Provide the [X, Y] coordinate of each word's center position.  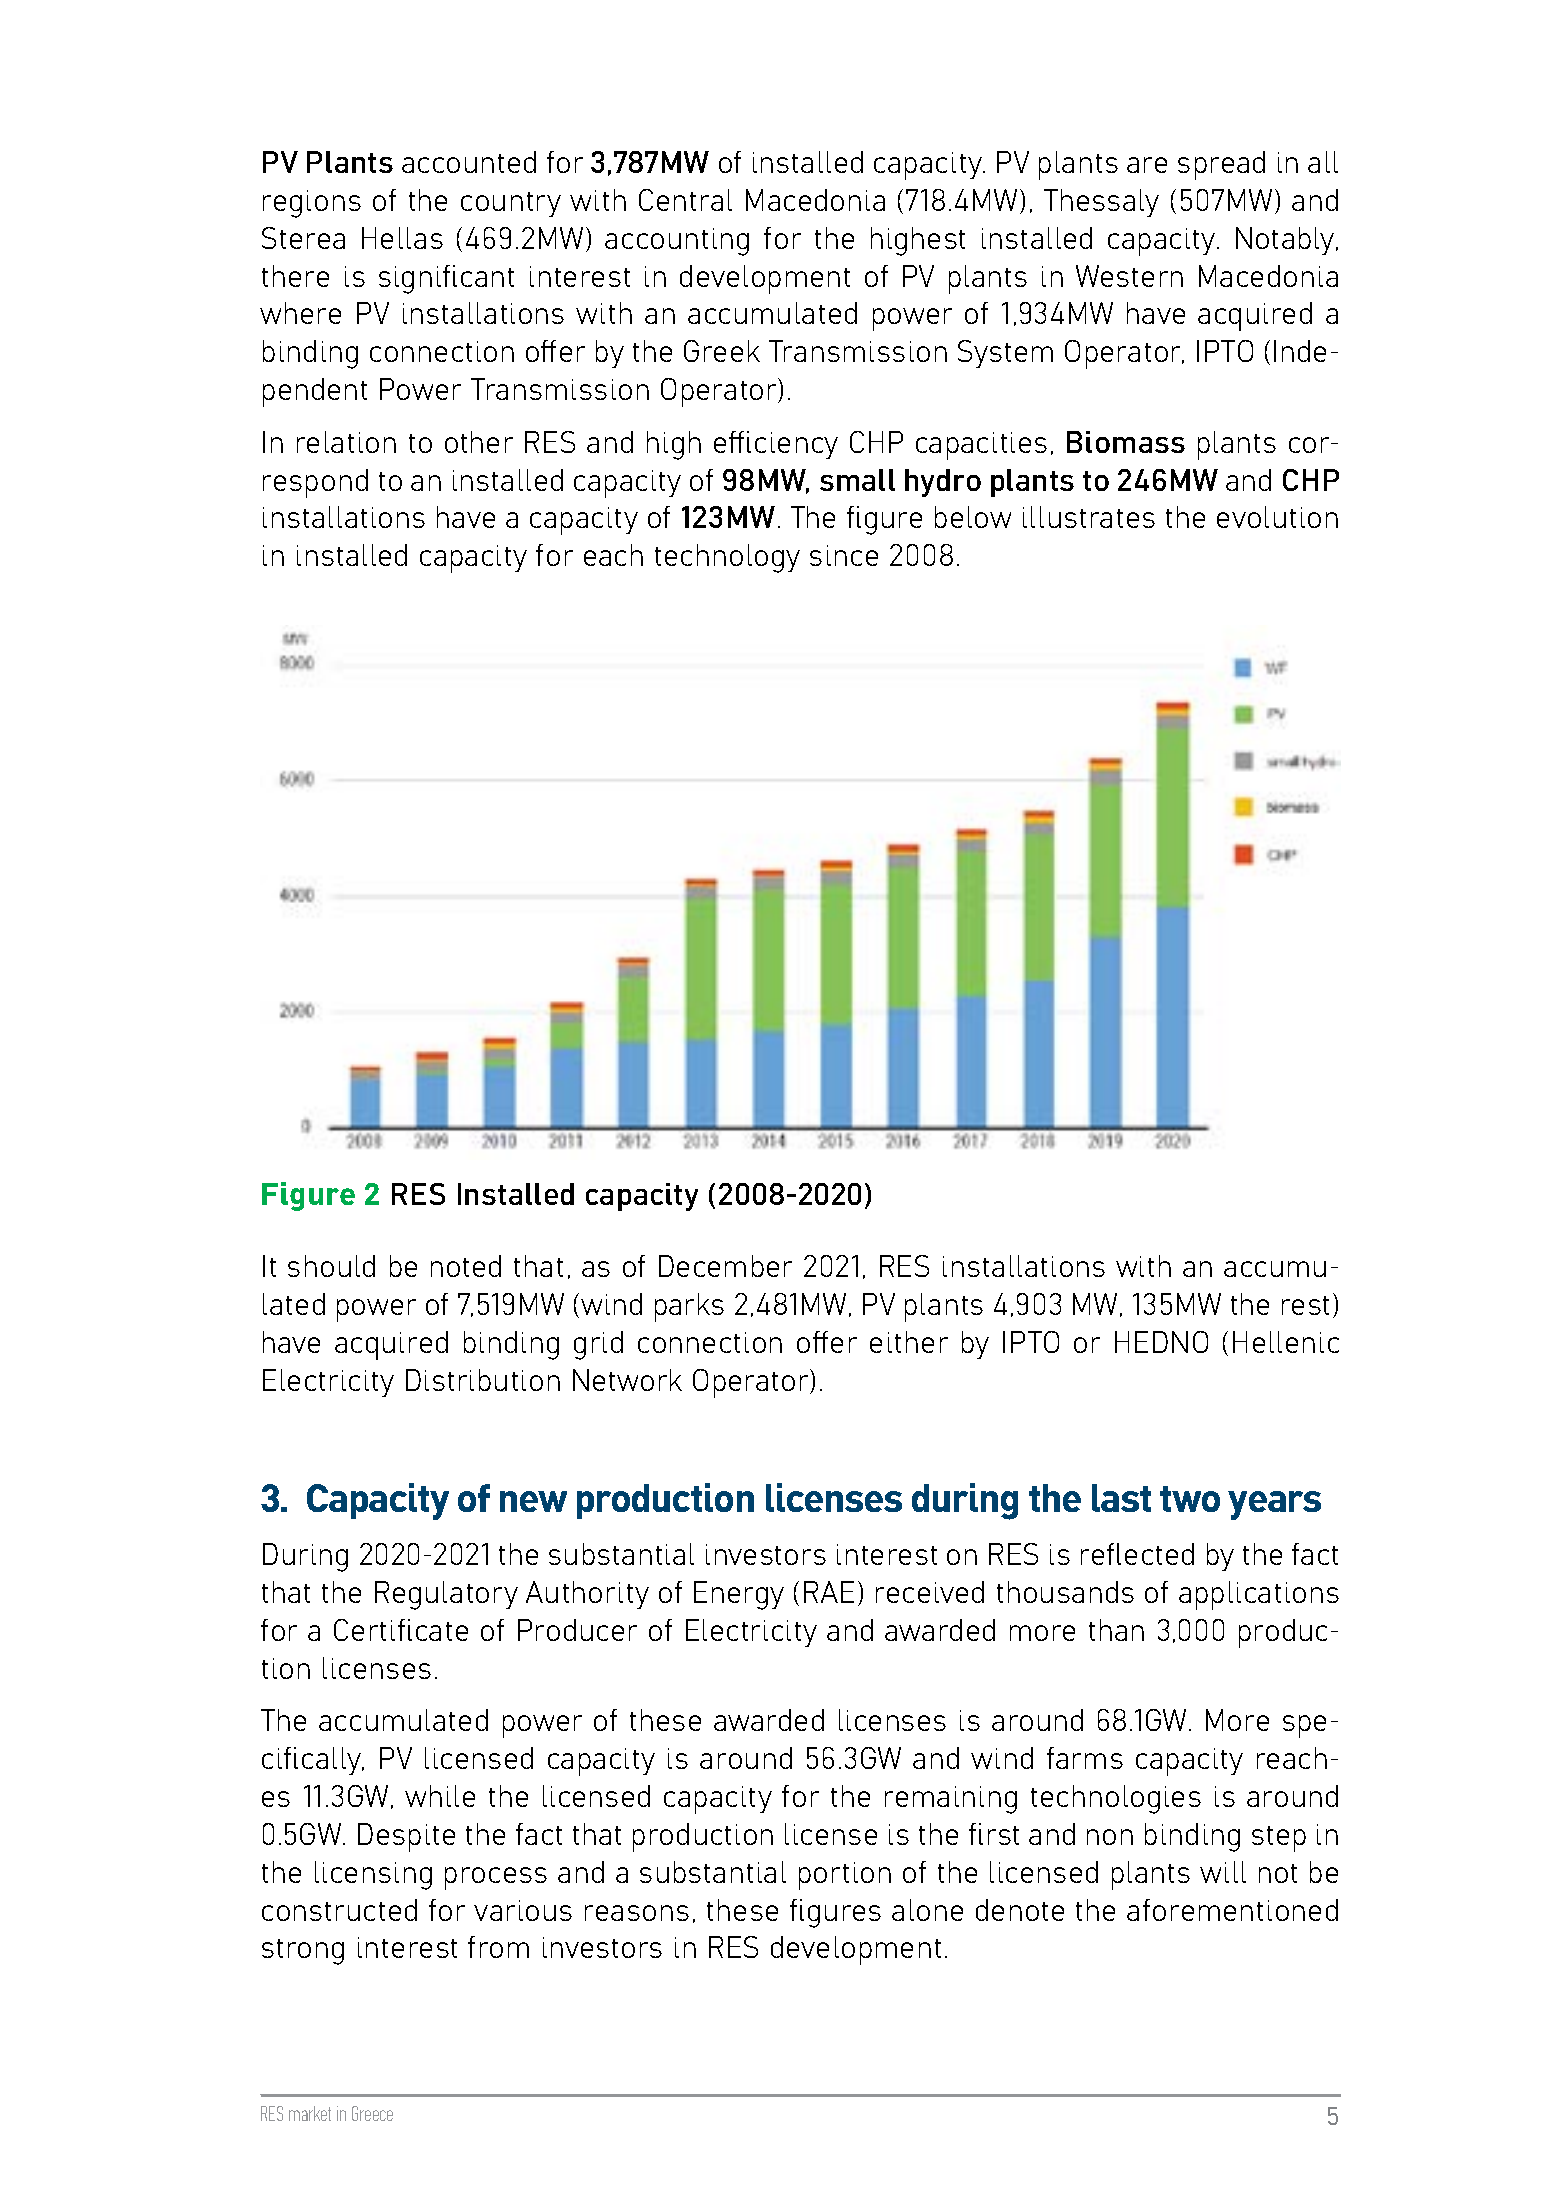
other [479, 442]
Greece [372, 2113]
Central [685, 200]
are [1147, 165]
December [725, 1266]
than [1116, 1630]
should [331, 1266]
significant [446, 279]
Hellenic [1286, 1342]
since [844, 555]
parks [689, 1307]
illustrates [1089, 517]
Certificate [401, 1630]
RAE [829, 1592]
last [1121, 1498]
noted [466, 1266]
